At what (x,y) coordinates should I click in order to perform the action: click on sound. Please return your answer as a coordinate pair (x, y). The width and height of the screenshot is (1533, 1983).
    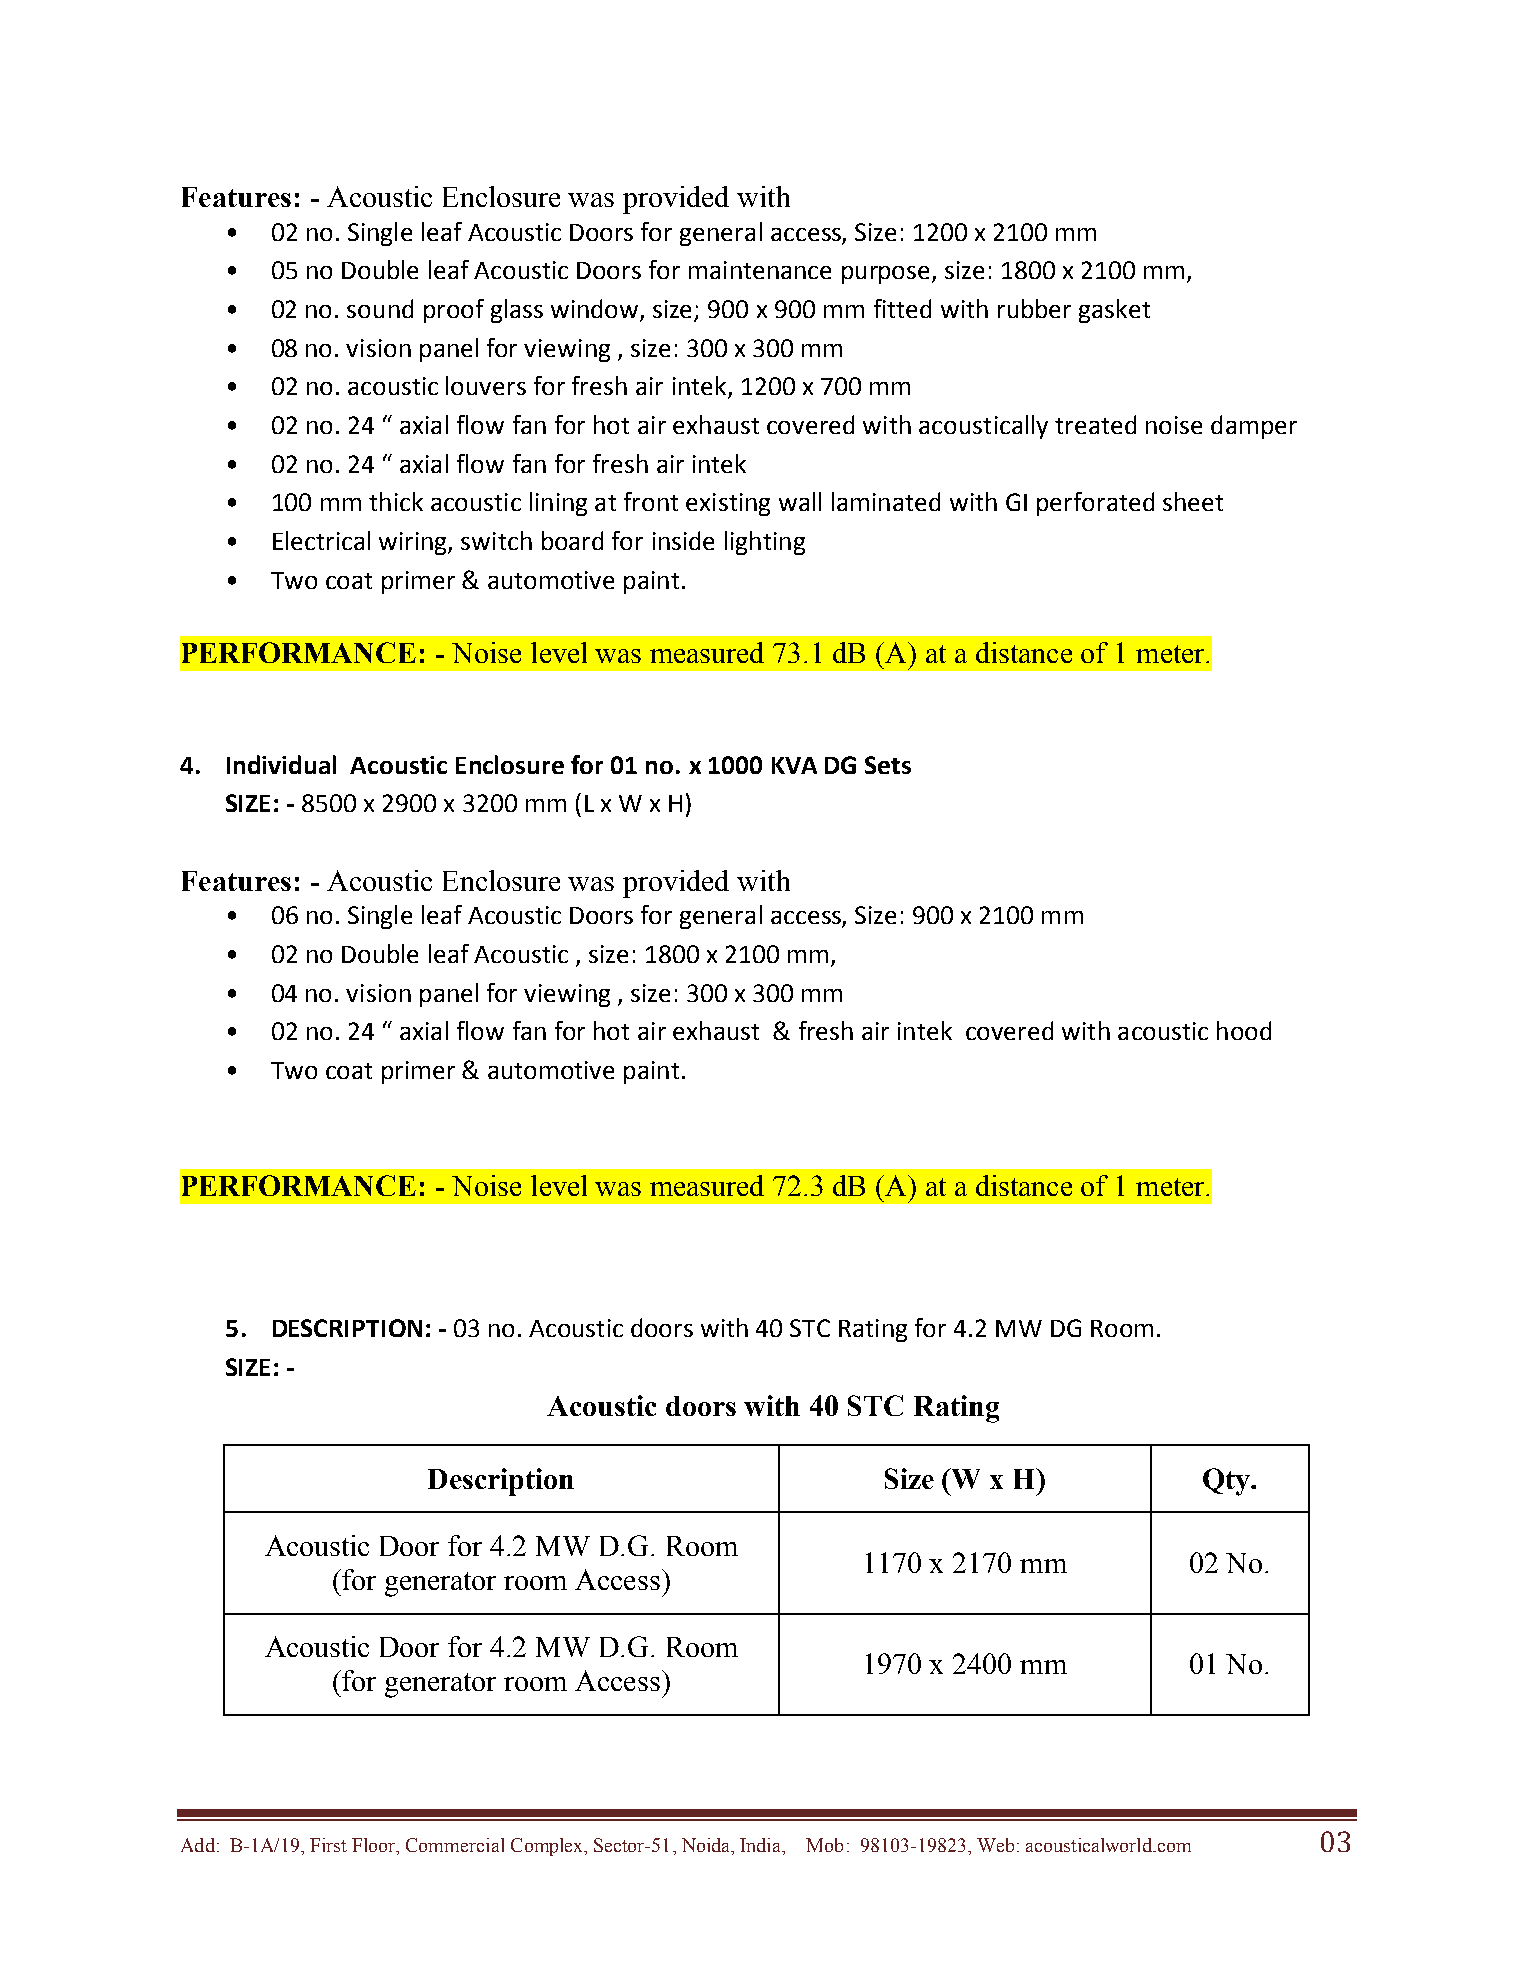
    Looking at the image, I should click on (380, 308).
